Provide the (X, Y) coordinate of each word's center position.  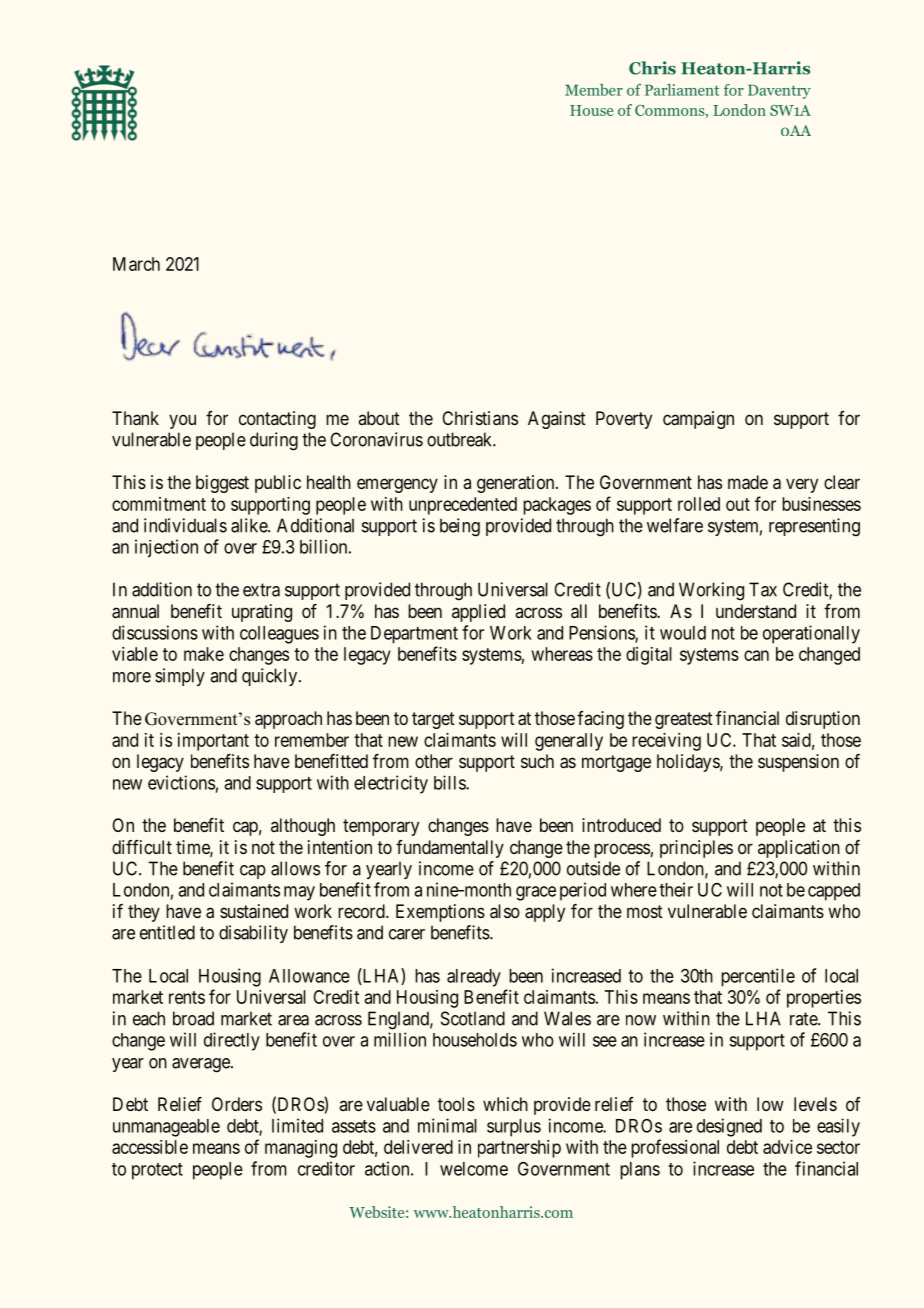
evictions (181, 782)
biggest (222, 484)
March (136, 264)
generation (517, 484)
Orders (237, 1104)
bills (450, 782)
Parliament (682, 90)
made (748, 482)
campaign (698, 420)
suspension (798, 763)
